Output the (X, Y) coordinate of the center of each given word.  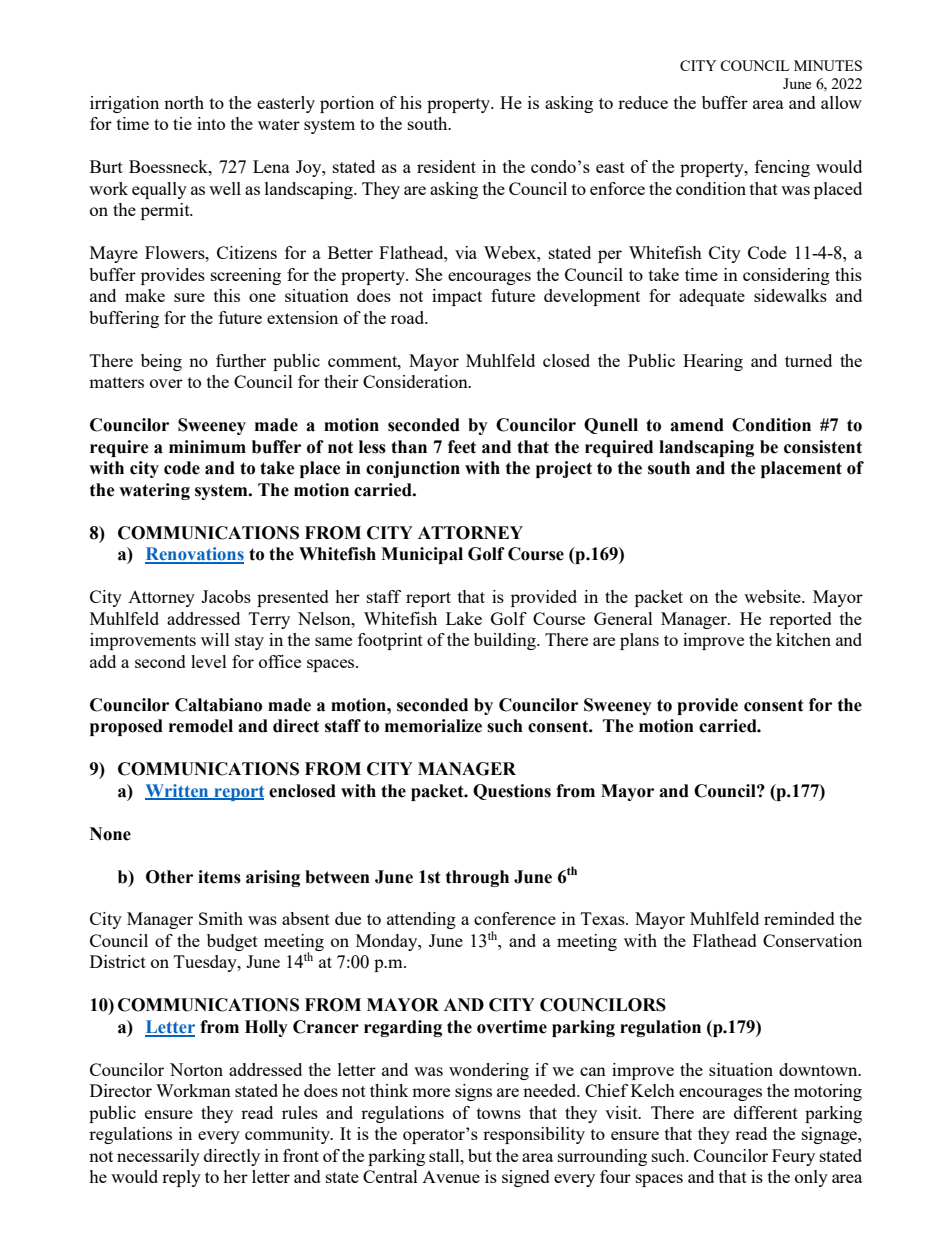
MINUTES (828, 65)
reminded (799, 918)
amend (697, 425)
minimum (207, 447)
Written (178, 791)
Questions (512, 792)
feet (462, 447)
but (480, 1155)
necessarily (158, 1157)
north (184, 102)
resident (446, 166)
